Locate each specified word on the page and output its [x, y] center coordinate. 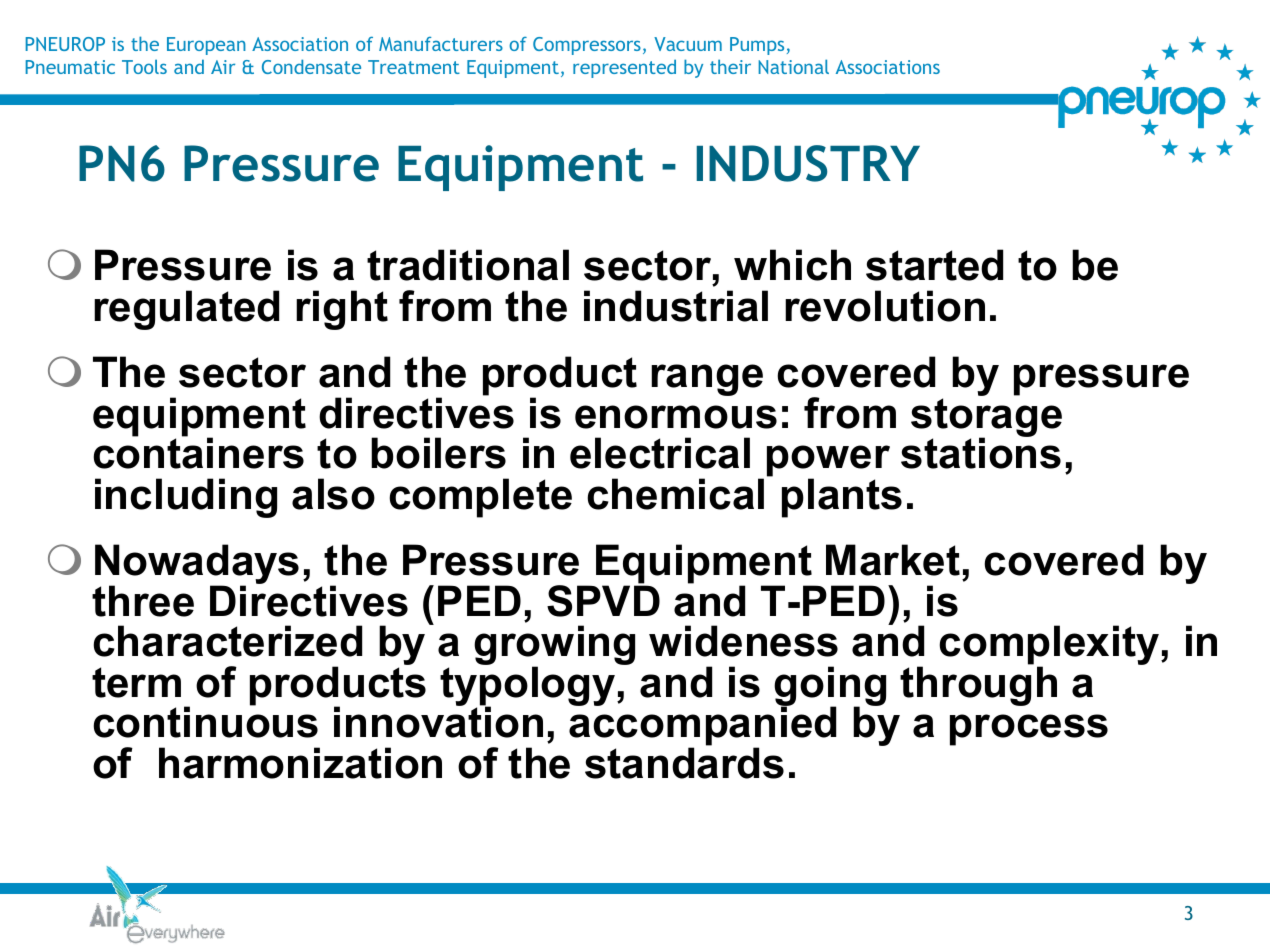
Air [223, 67]
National [794, 66]
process [1029, 730]
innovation [438, 721]
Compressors [587, 46]
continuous [205, 721]
